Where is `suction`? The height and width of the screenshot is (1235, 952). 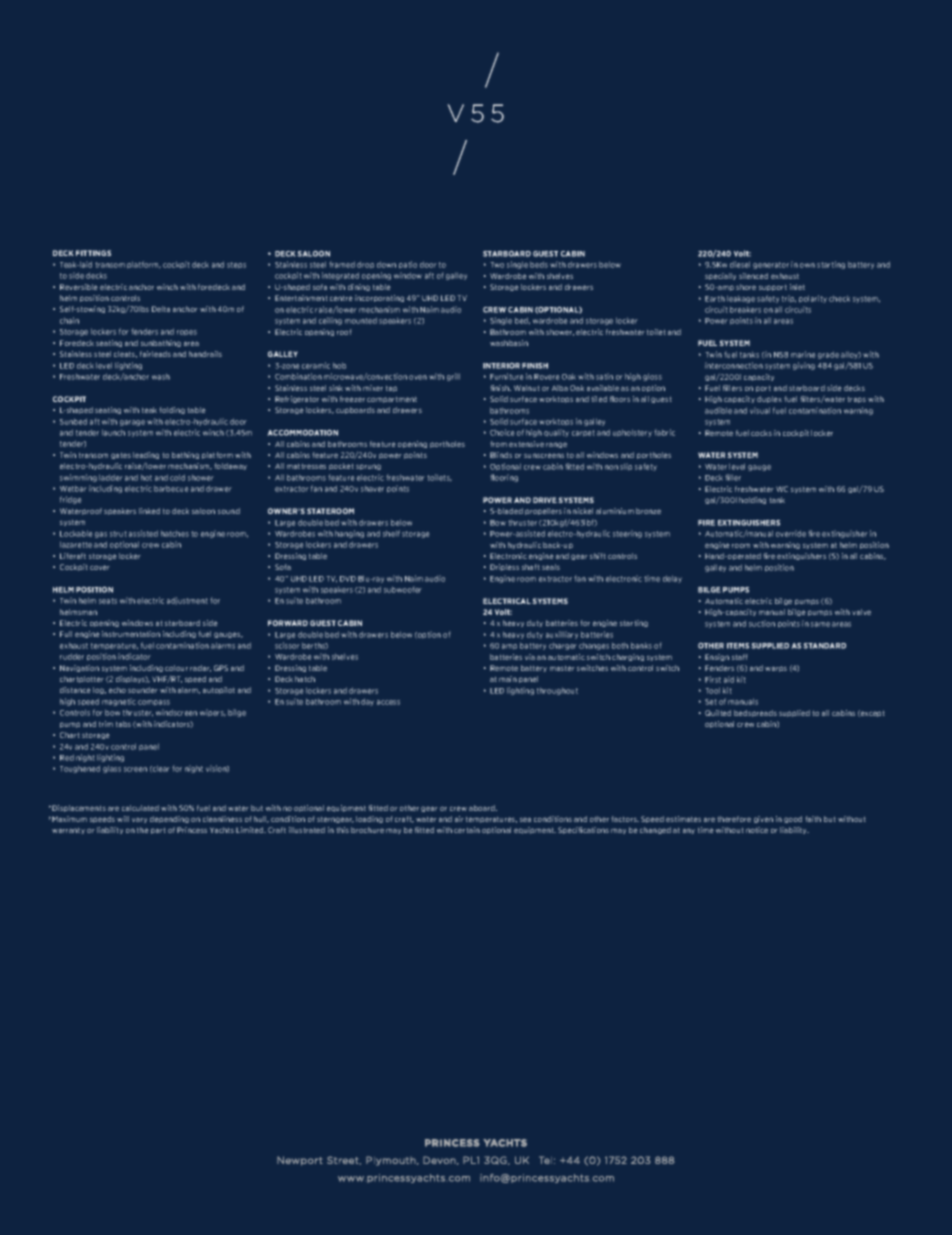 suction is located at coordinates (762, 623).
